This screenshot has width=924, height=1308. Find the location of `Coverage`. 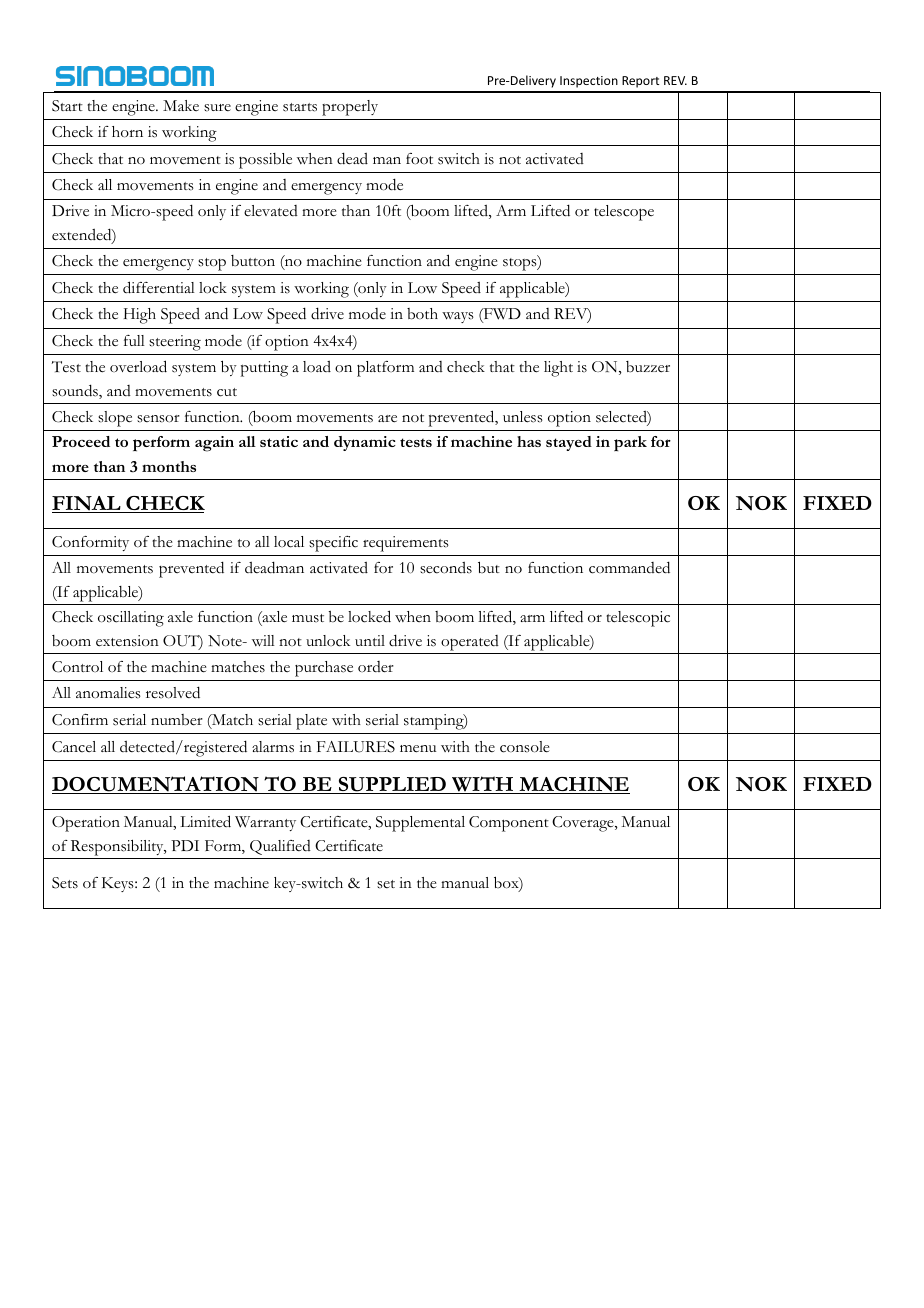

Coverage is located at coordinates (584, 824).
